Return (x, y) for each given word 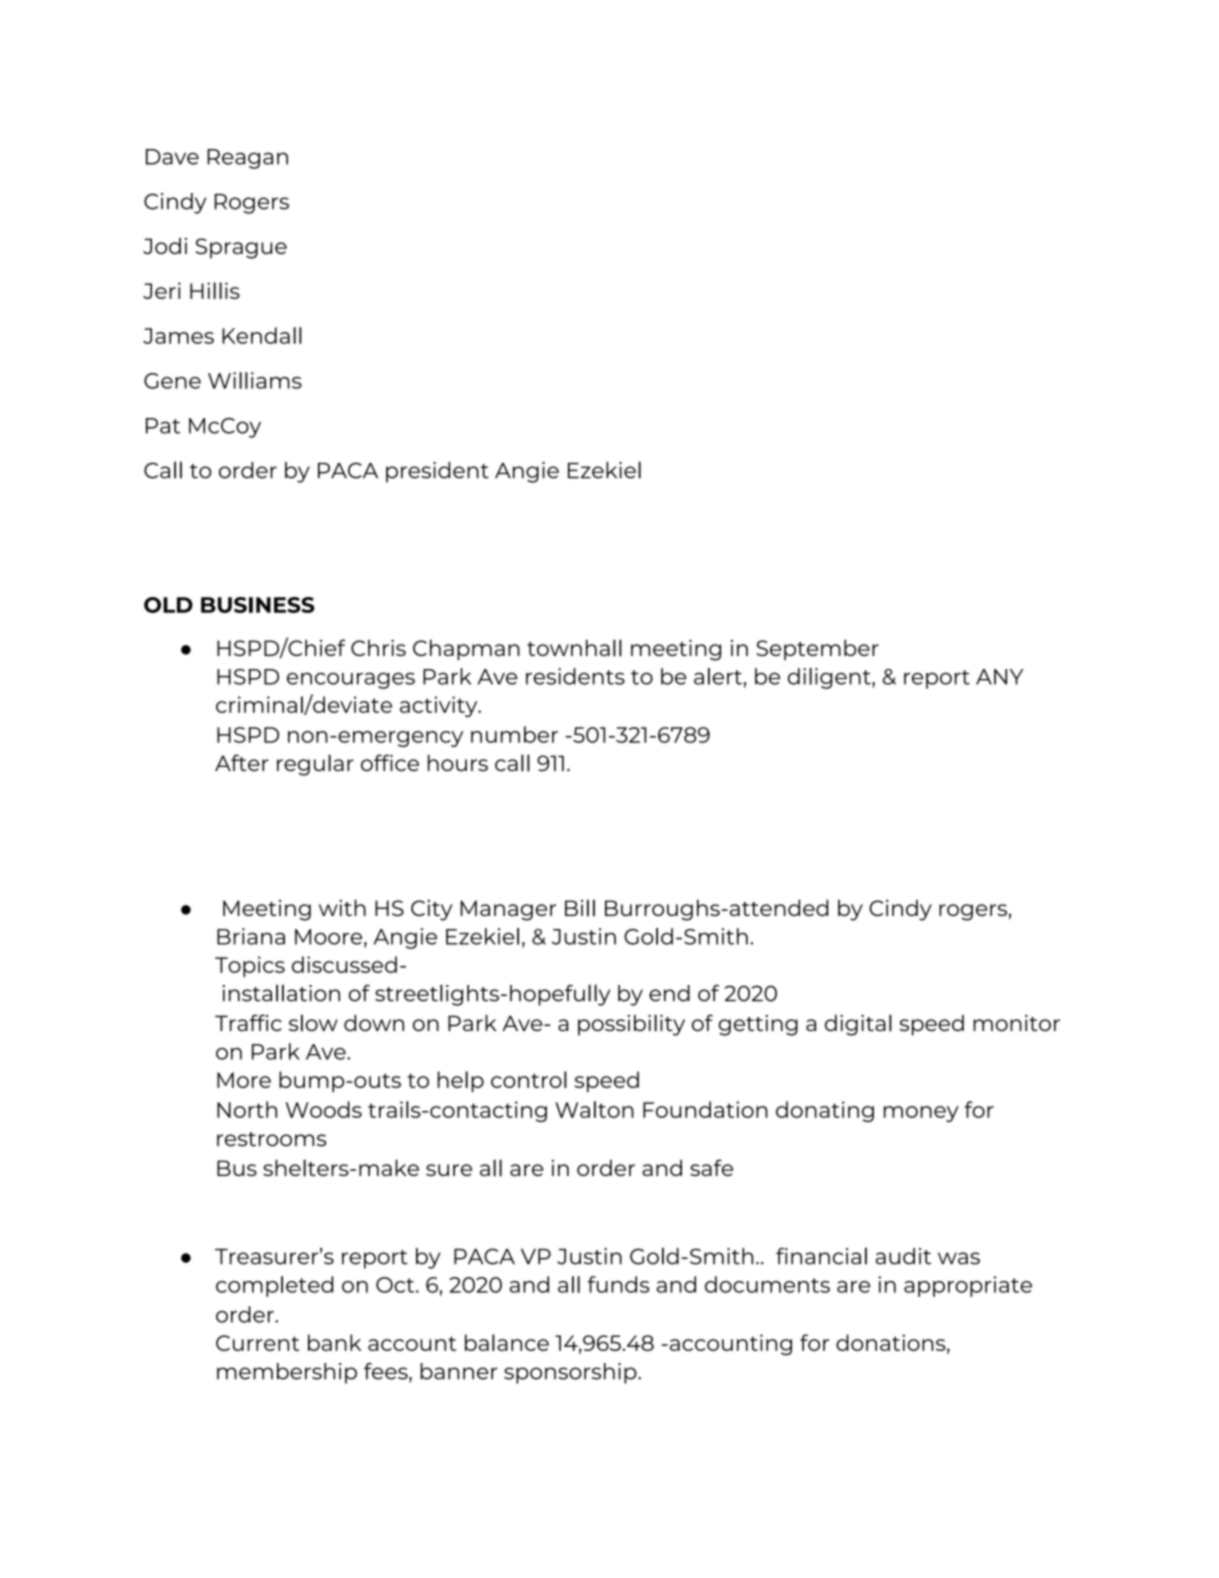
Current (257, 1343)
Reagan (247, 159)
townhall (574, 648)
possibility (631, 1025)
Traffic (248, 1022)
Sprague (241, 248)
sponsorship (571, 1373)
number (514, 734)
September (818, 650)
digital (858, 1025)
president (437, 472)
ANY (999, 677)
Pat (163, 426)
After (242, 762)
